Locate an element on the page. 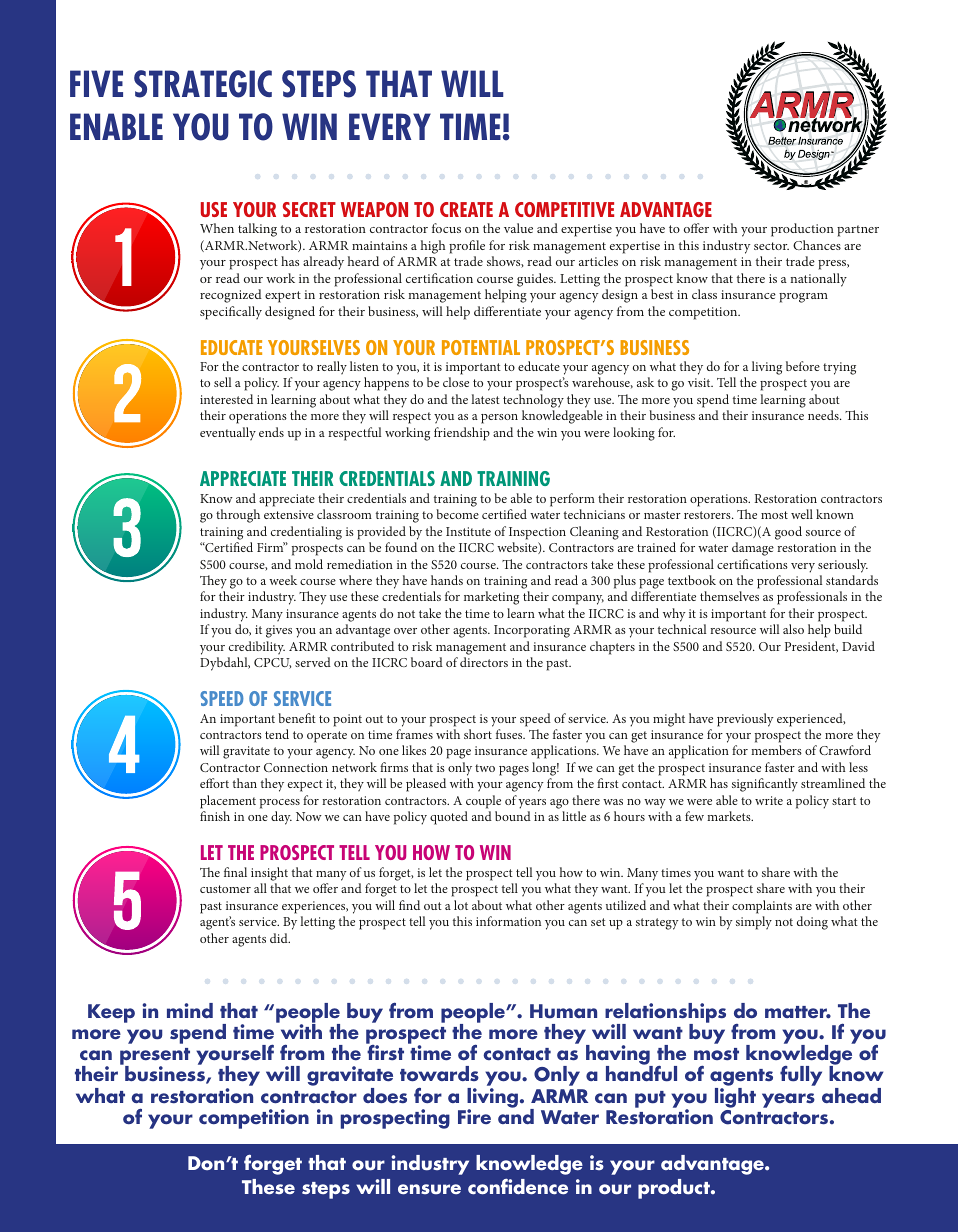 The image size is (958, 1232). light is located at coordinates (735, 1098).
